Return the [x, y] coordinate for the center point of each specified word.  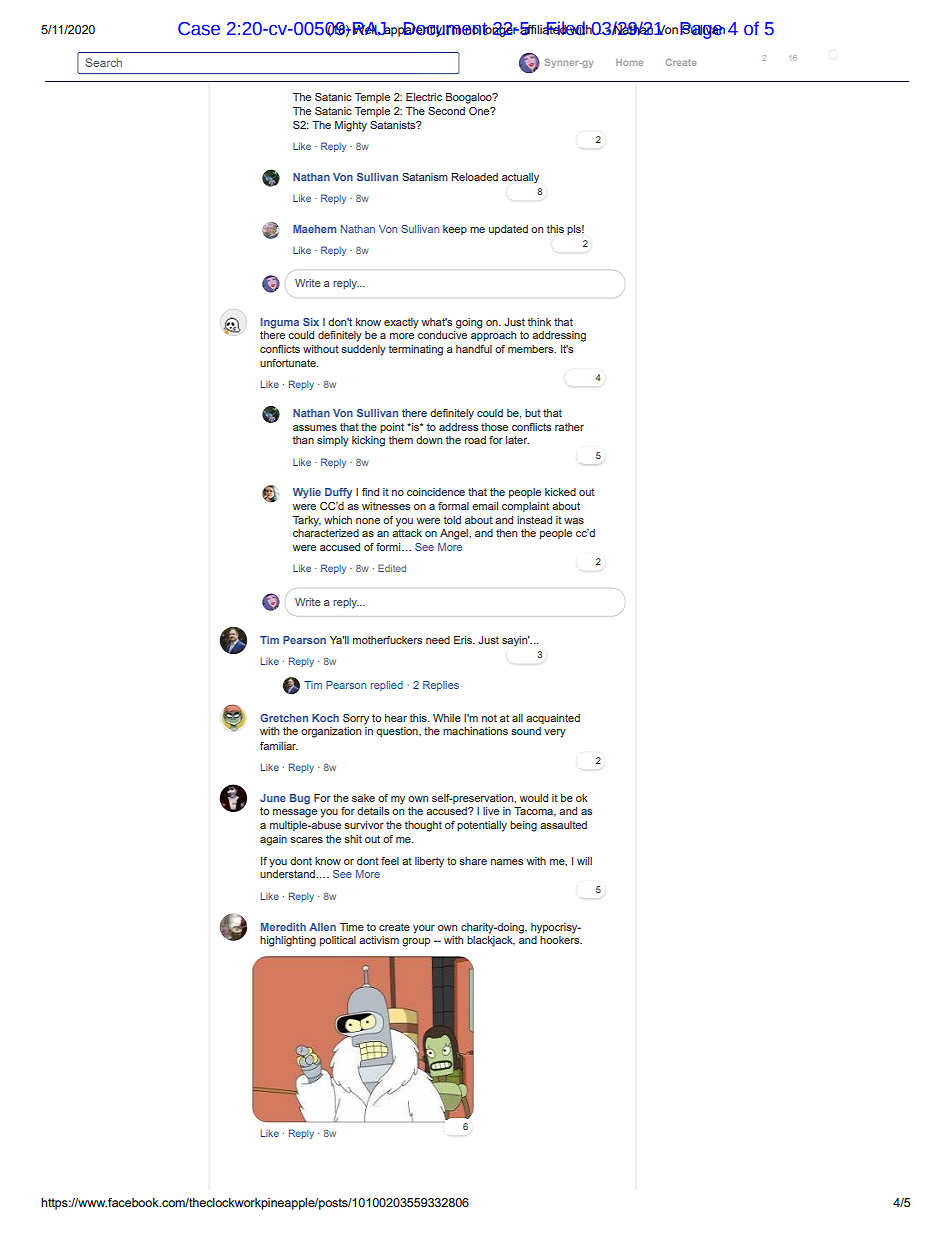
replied [387, 686]
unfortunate [289, 363]
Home [629, 62]
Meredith [283, 927]
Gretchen [284, 718]
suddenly [363, 350]
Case [199, 29]
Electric [424, 97]
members [532, 349]
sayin [516, 641]
